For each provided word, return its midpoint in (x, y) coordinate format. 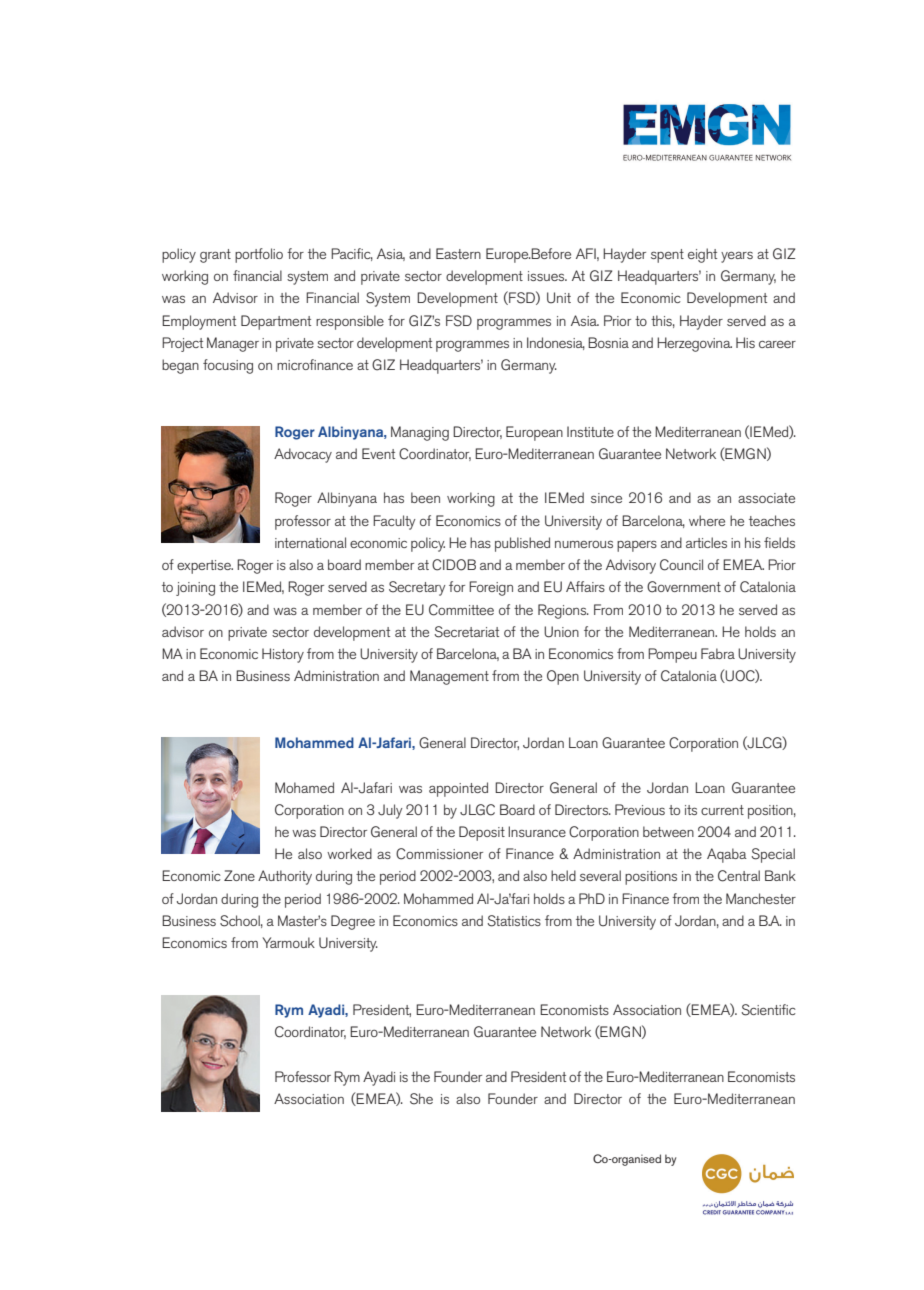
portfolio (259, 255)
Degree (353, 922)
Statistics (514, 921)
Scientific (768, 1010)
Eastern (458, 253)
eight (702, 255)
